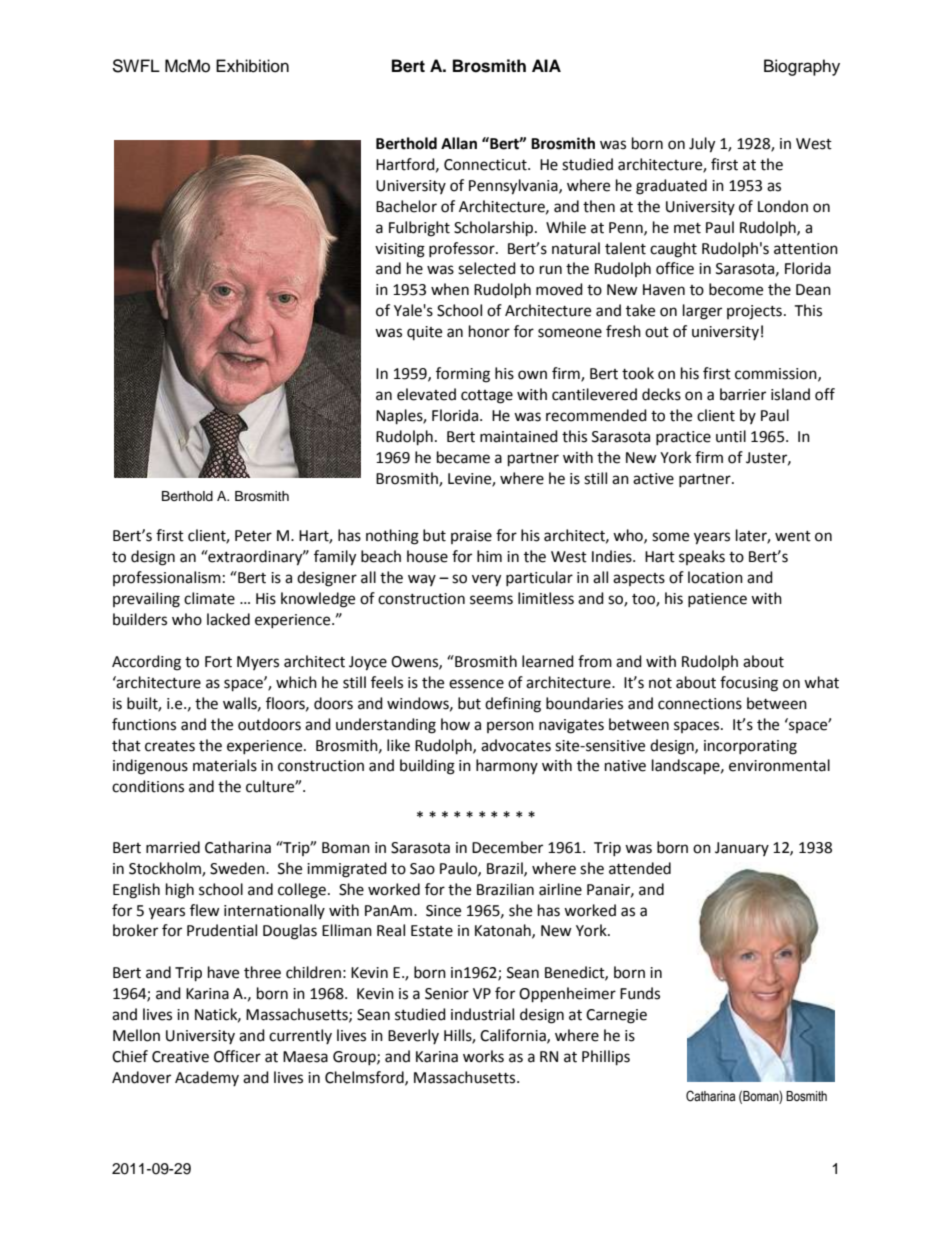  Describe the element at coordinates (715, 577) in the page. I see `location` at that location.
